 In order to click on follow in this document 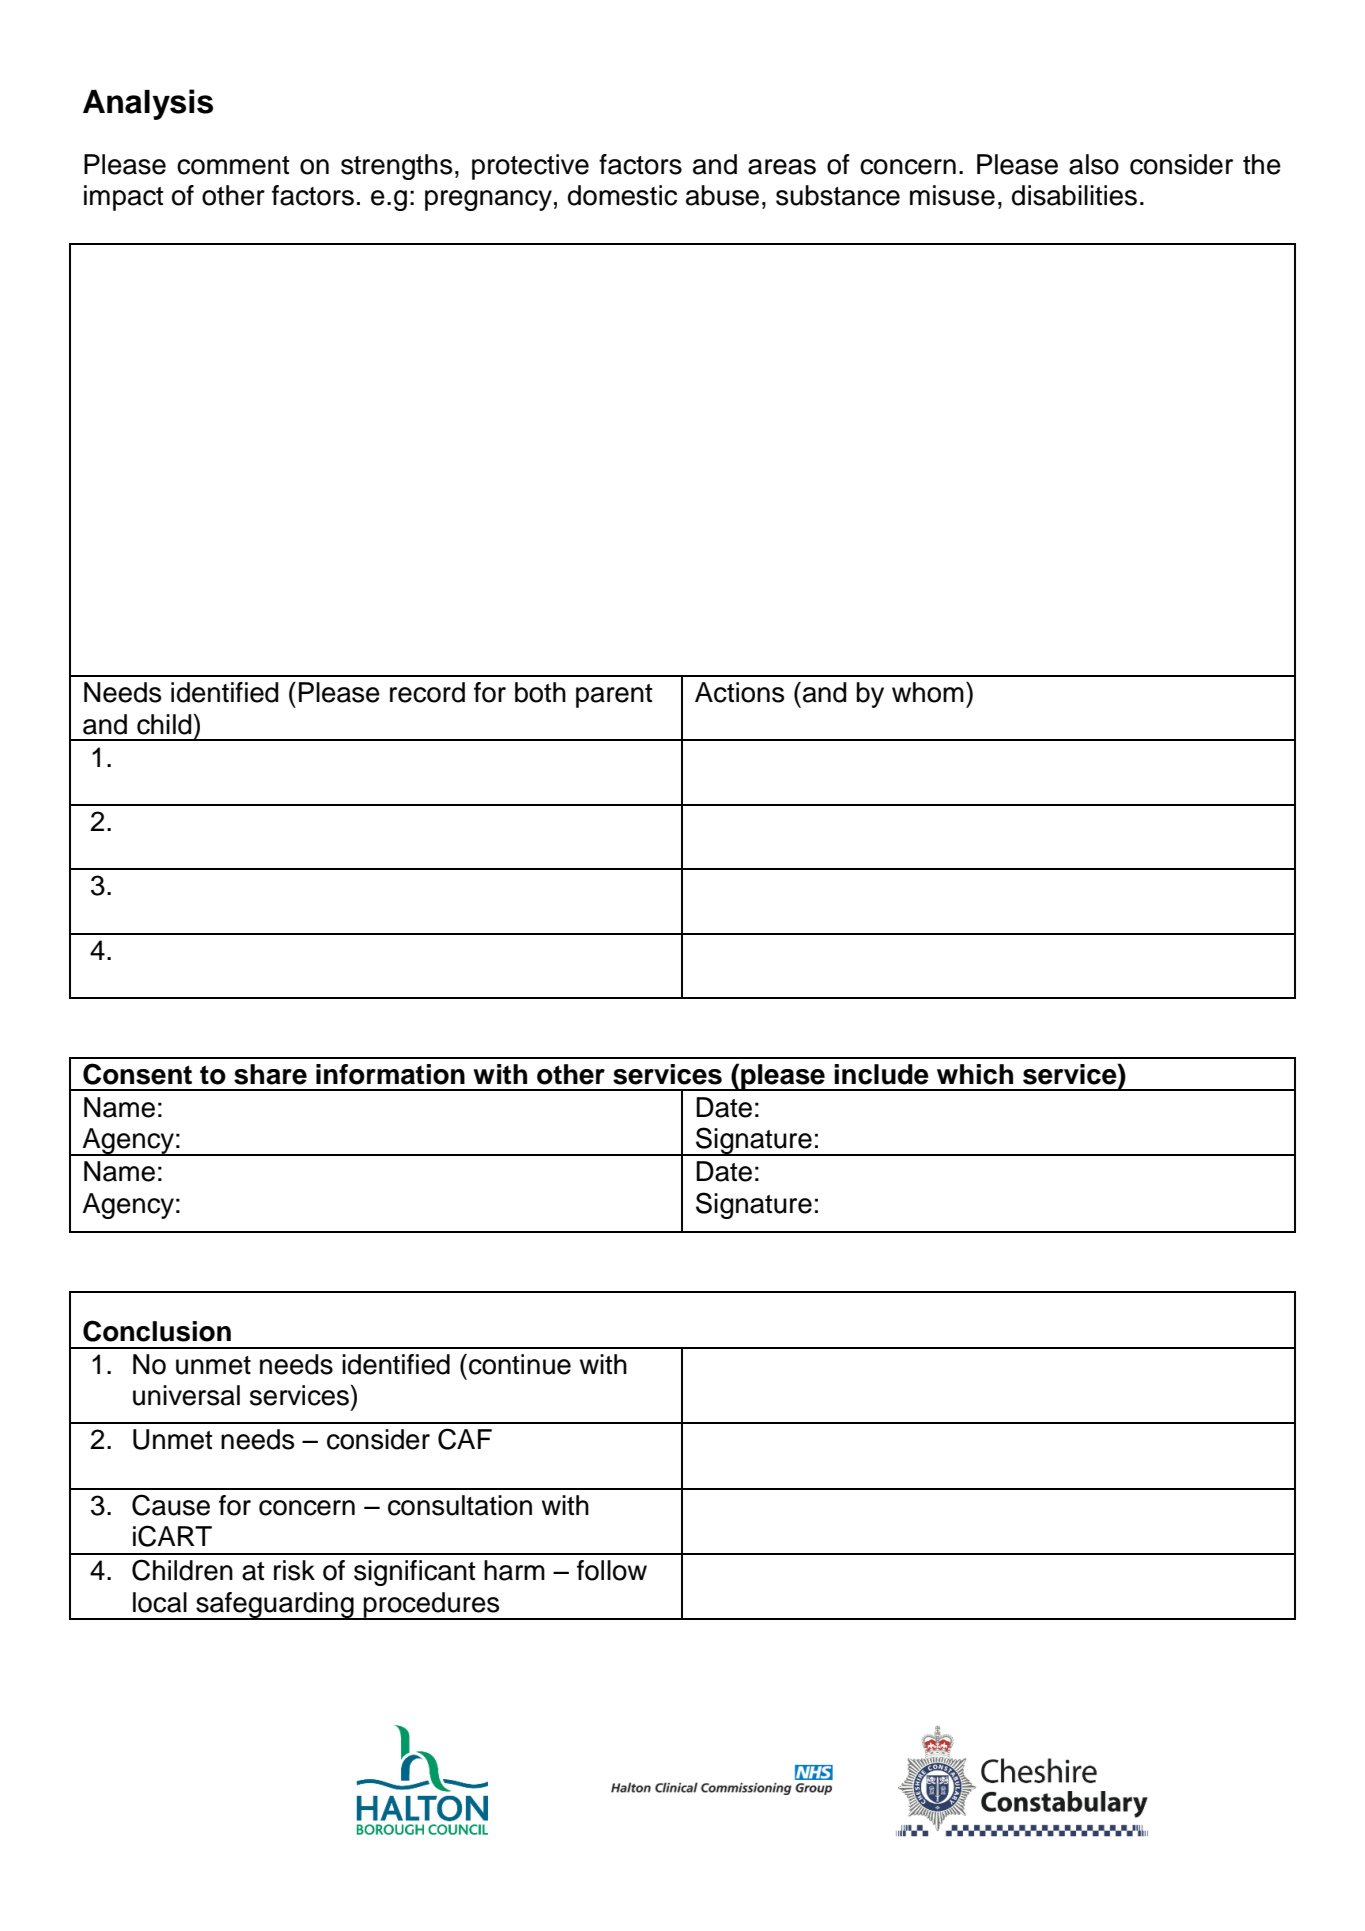, I will do `click(612, 1570)`.
